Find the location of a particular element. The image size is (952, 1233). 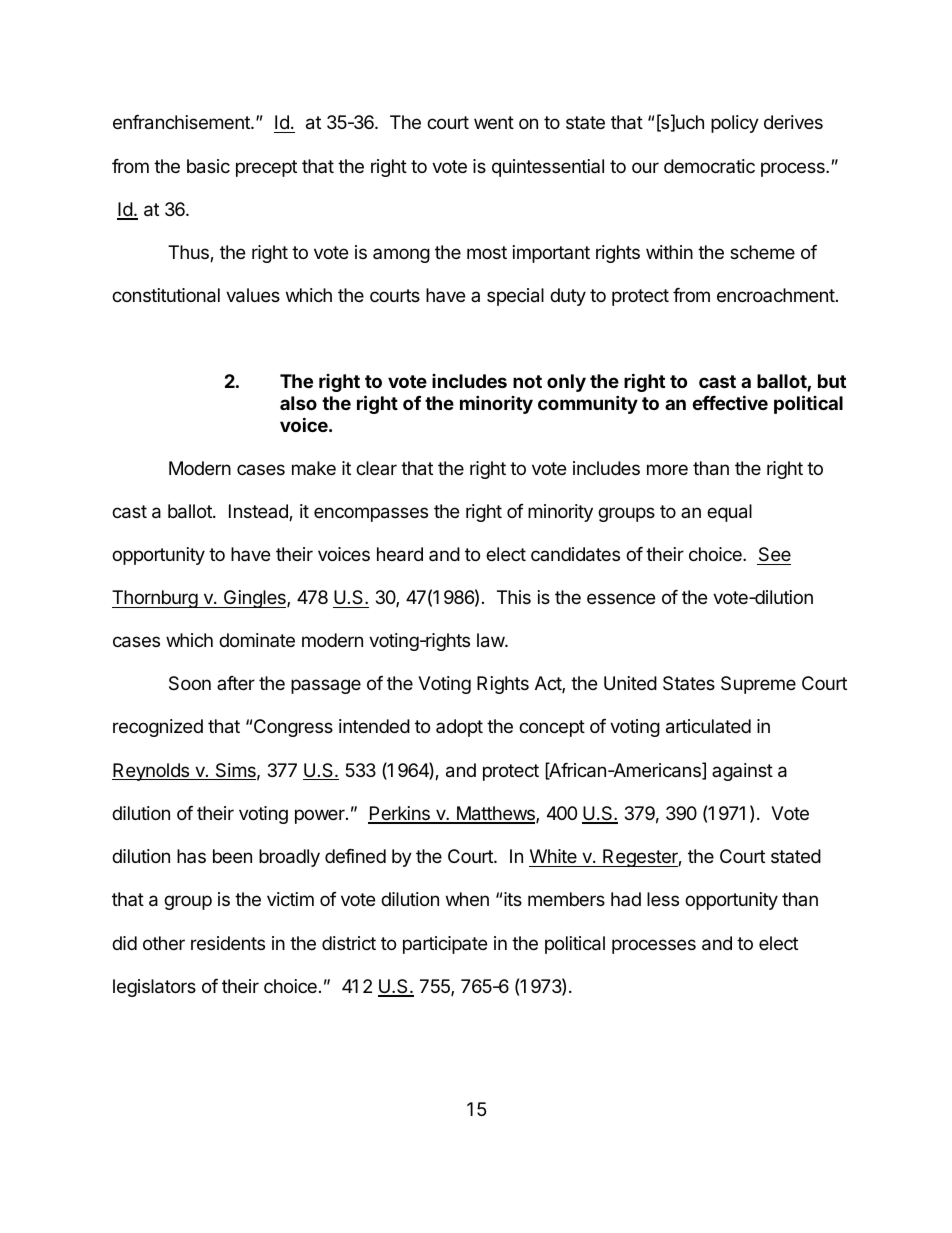

law is located at coordinates (491, 640).
